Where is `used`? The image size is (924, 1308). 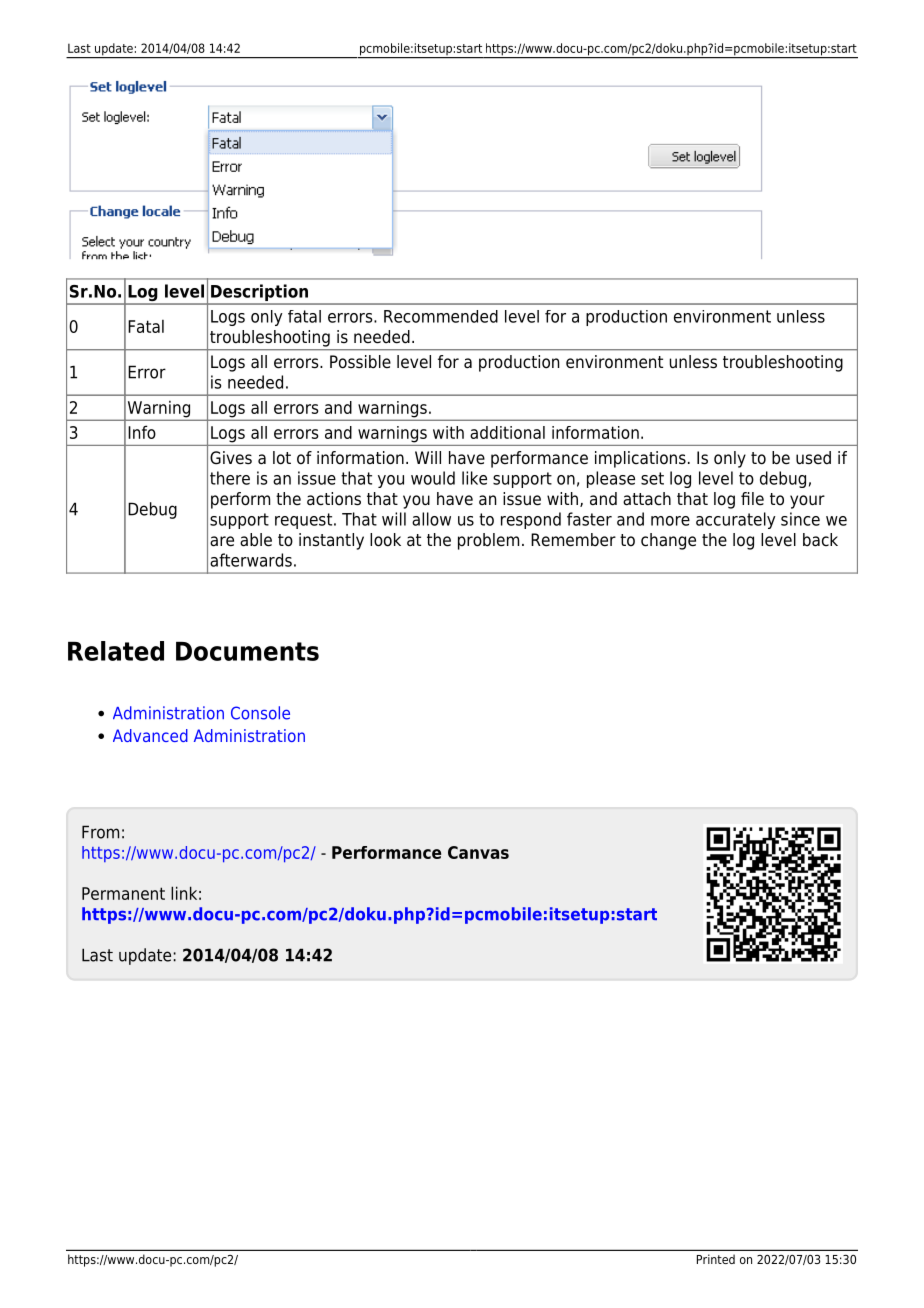 used is located at coordinates (813, 458).
